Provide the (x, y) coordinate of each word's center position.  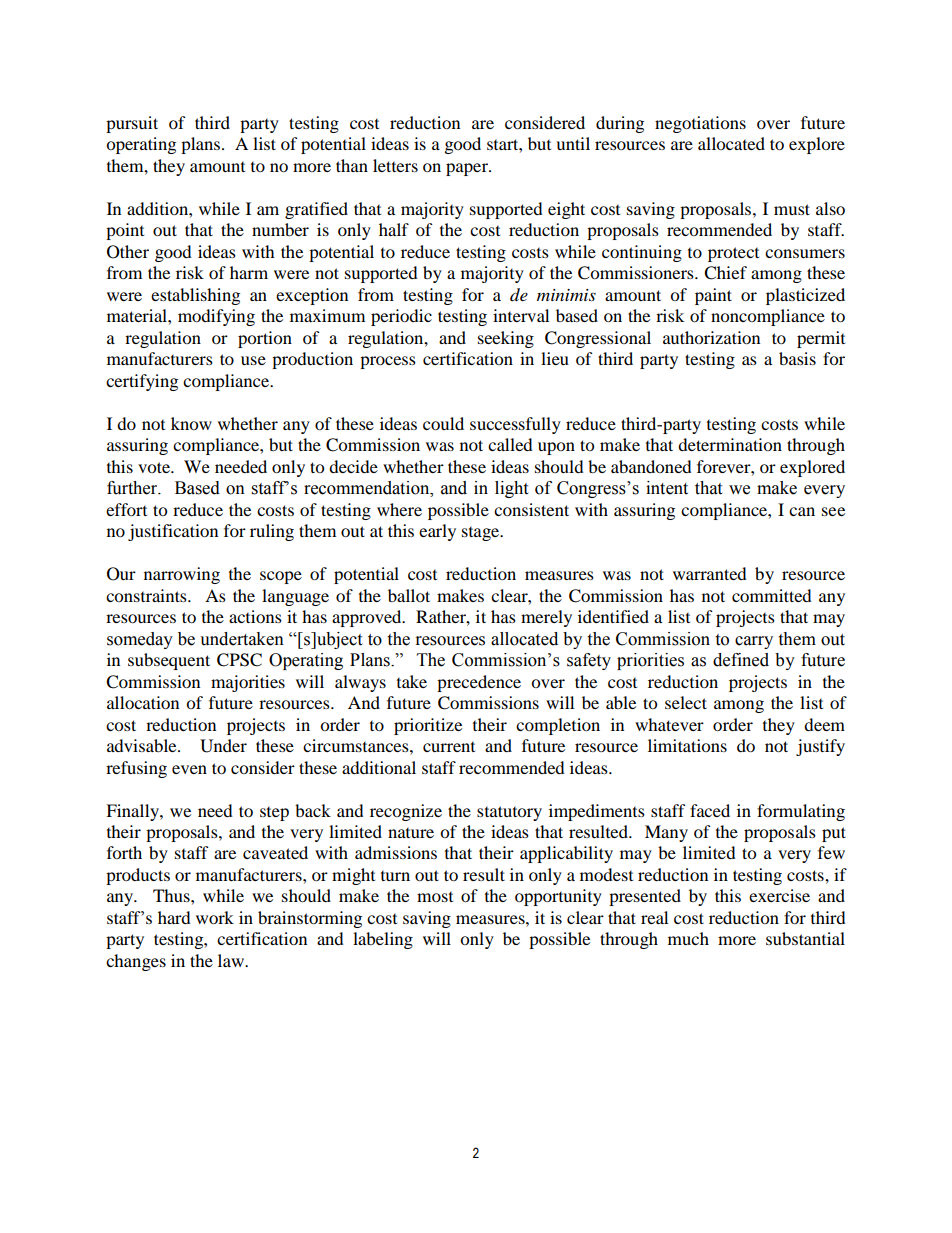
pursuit (132, 124)
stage (482, 534)
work (215, 917)
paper (468, 169)
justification (173, 532)
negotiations (700, 124)
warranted (710, 573)
